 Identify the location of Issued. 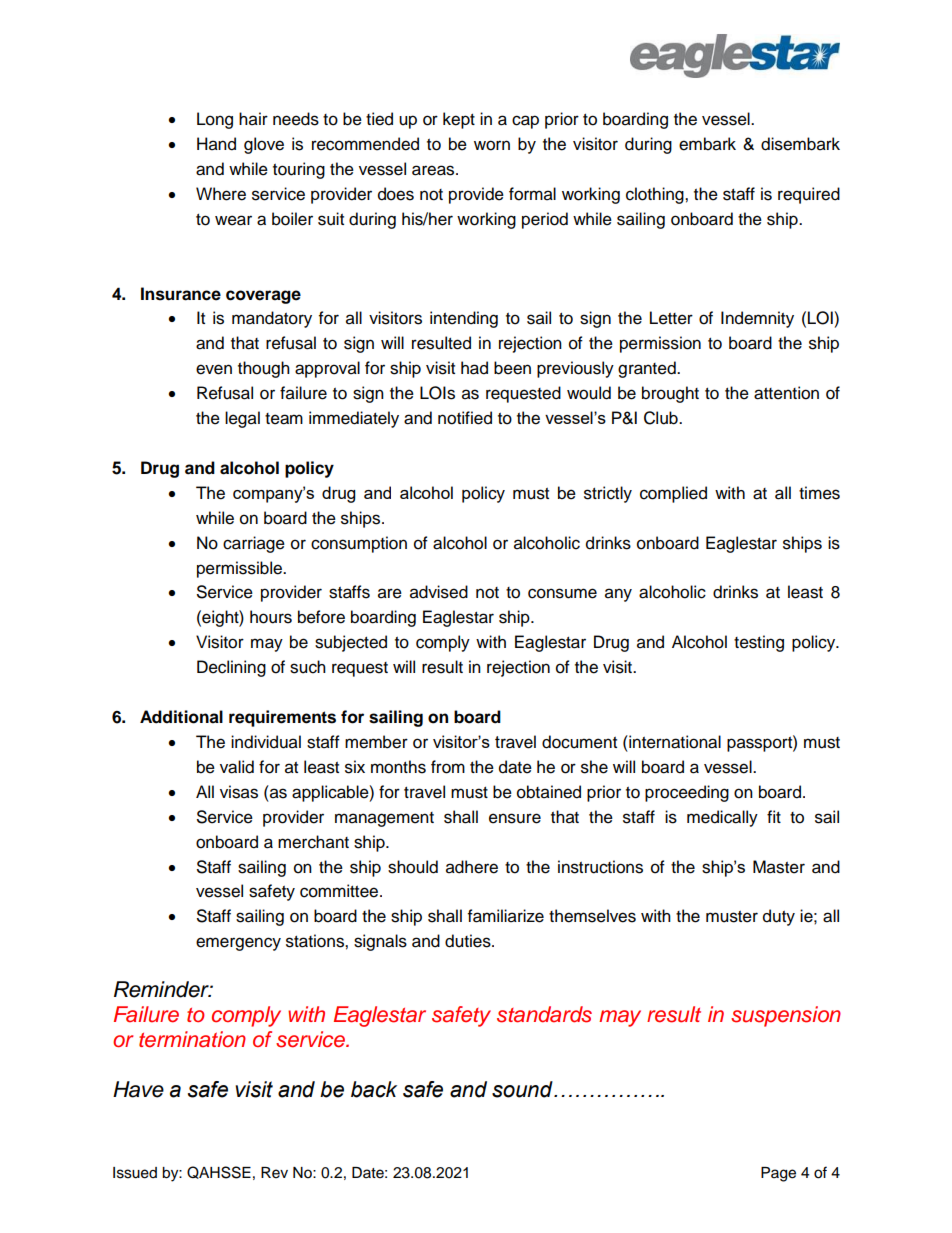
(135, 1173).
